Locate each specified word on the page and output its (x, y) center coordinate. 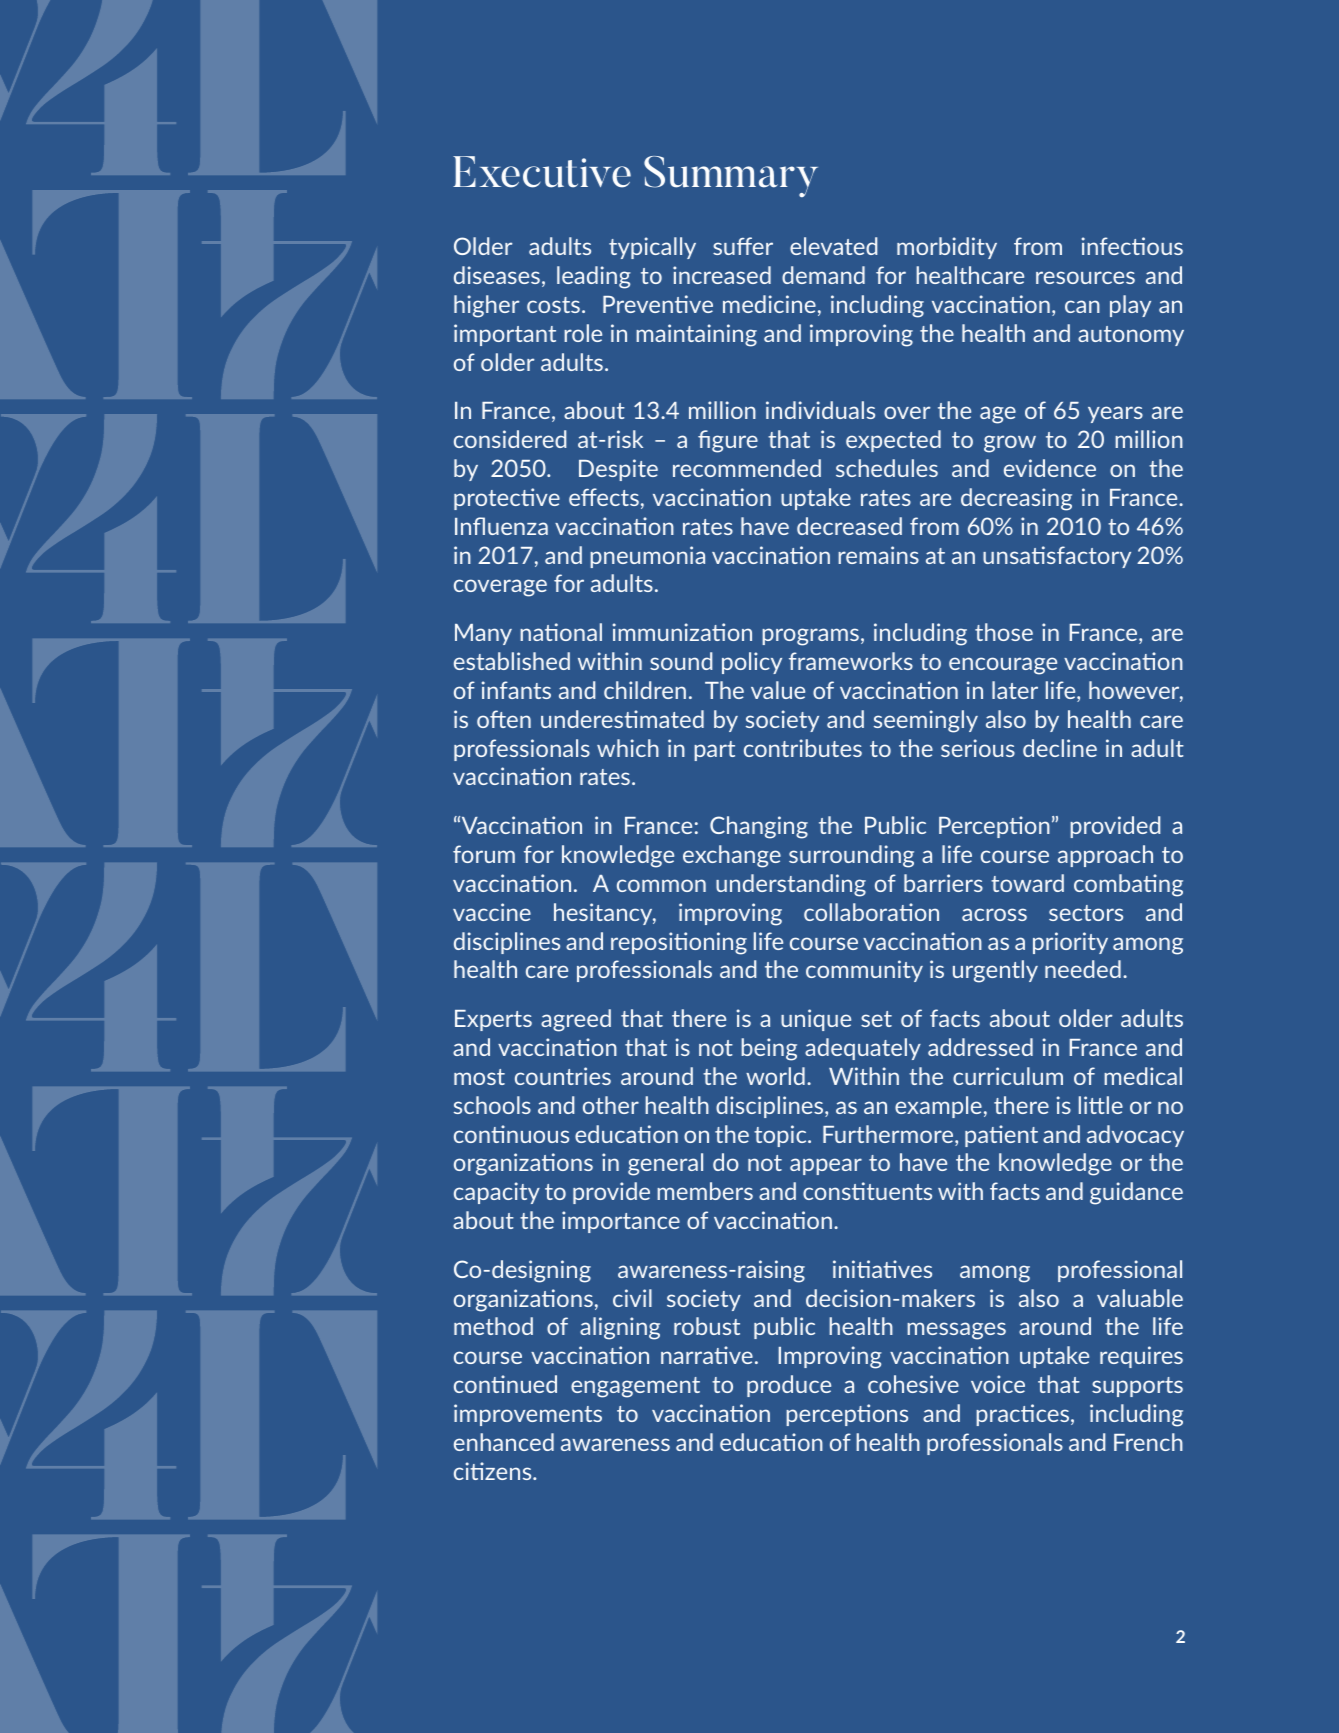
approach (1105, 856)
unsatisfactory (1057, 557)
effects (604, 497)
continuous (511, 1134)
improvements (528, 1415)
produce (789, 1386)
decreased (849, 526)
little (1101, 1105)
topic (781, 1136)
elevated (833, 246)
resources (1085, 277)
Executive (542, 172)
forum (484, 854)
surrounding (851, 856)
